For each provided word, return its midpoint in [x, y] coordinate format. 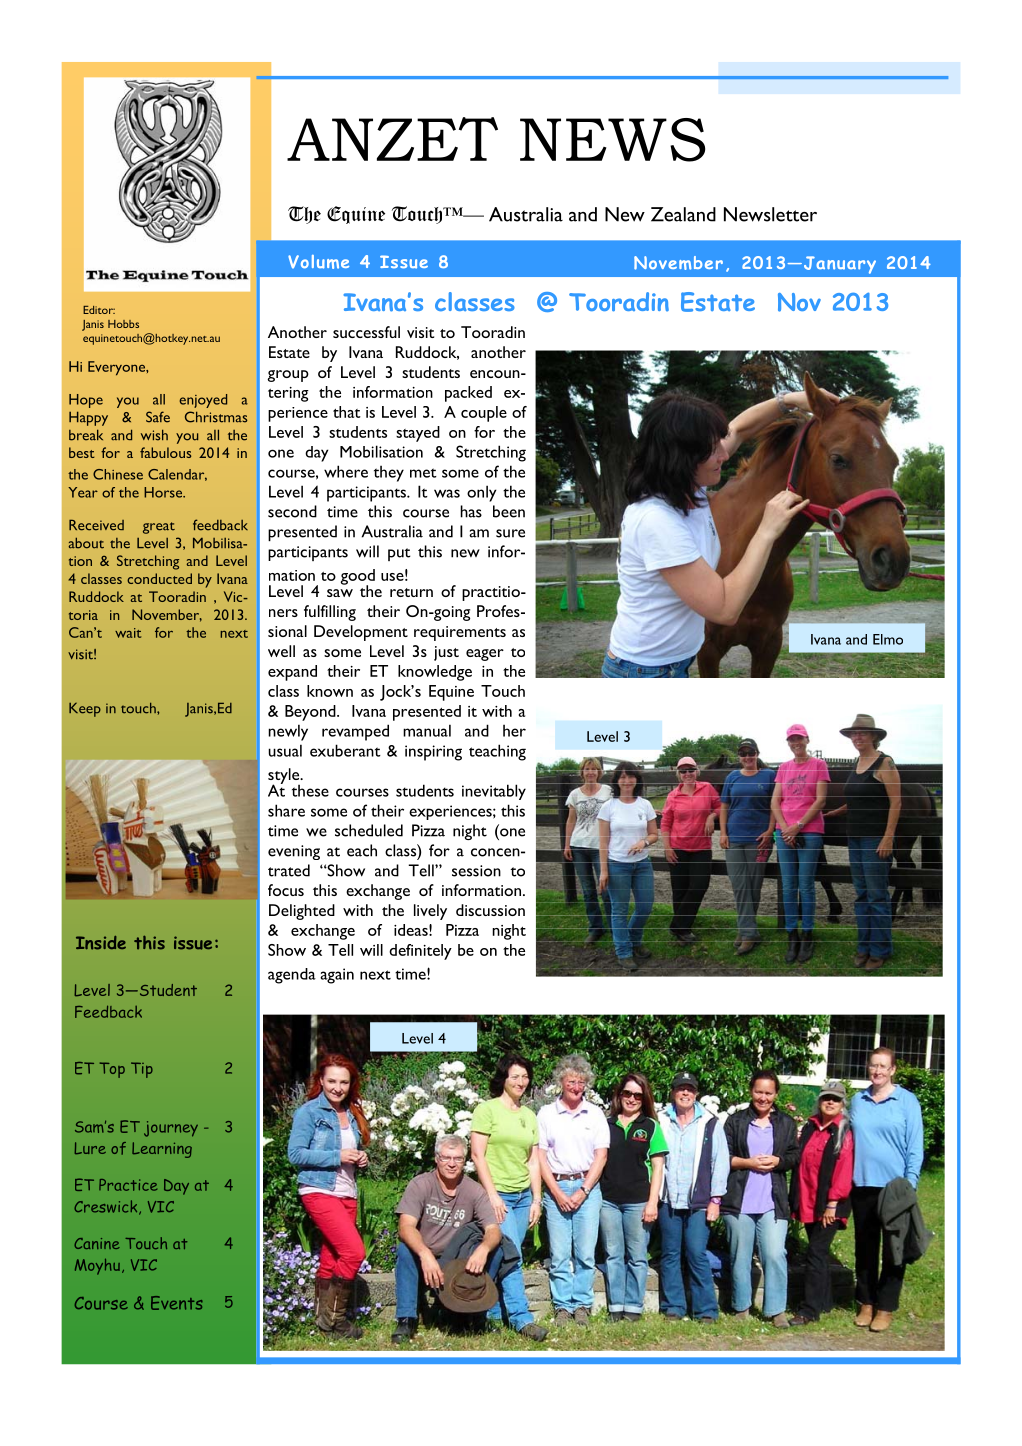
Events [177, 1303]
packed [468, 394]
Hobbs [123, 324]
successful [366, 332]
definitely [420, 952]
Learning [162, 1150]
